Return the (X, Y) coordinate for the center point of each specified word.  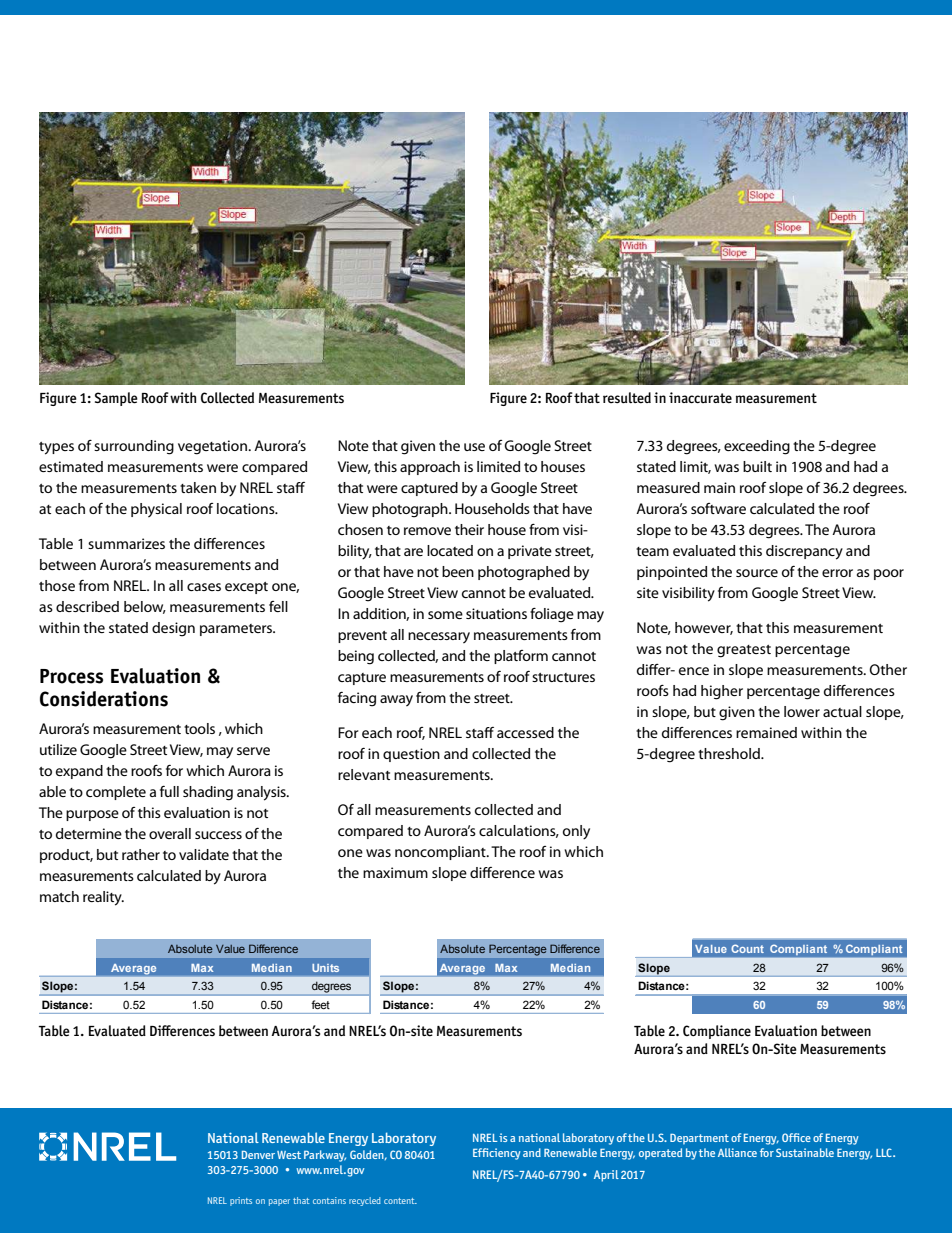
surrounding (134, 447)
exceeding (757, 447)
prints (241, 1201)
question (411, 755)
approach (430, 468)
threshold (730, 753)
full (169, 791)
